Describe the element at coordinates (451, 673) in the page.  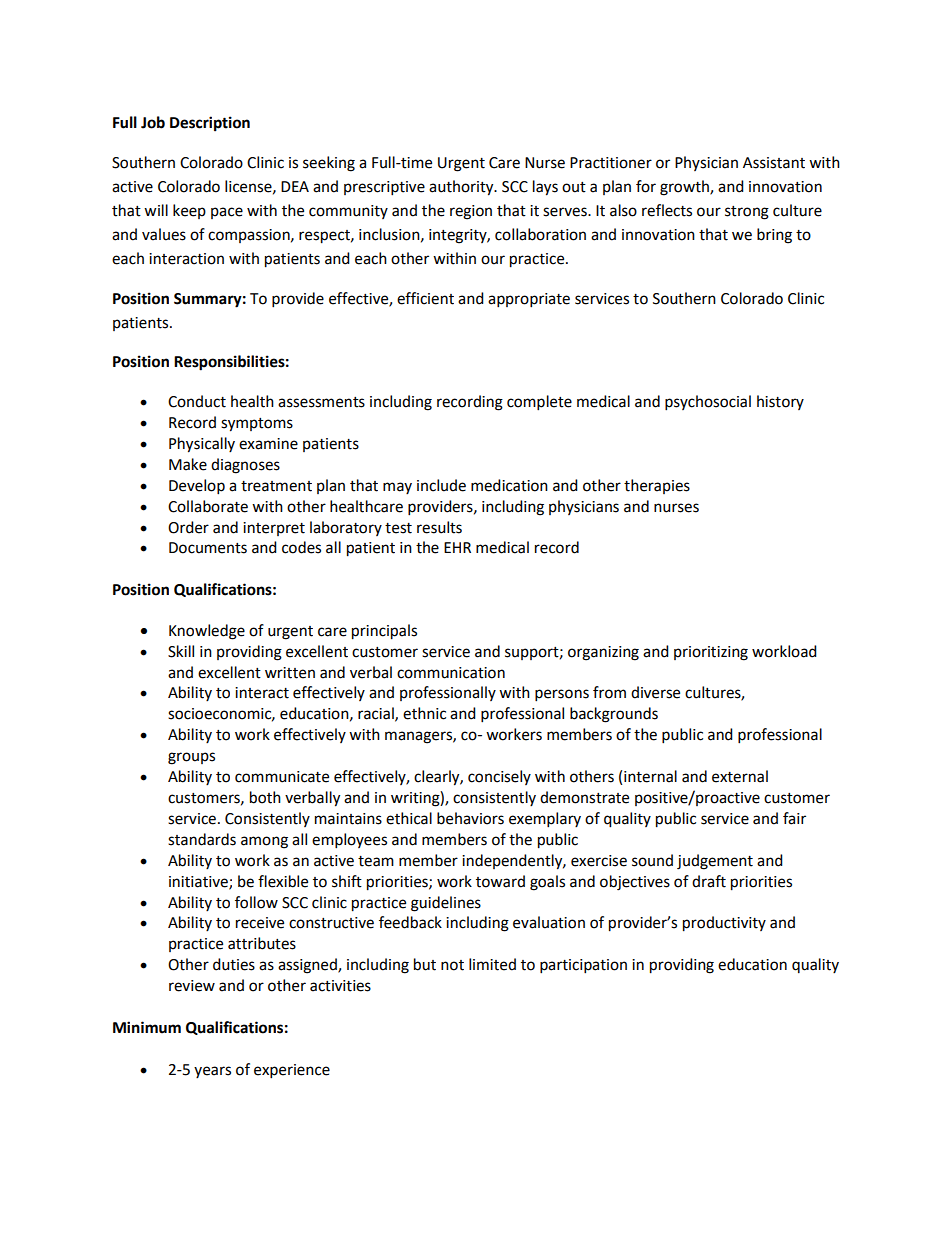
I see `communication` at that location.
